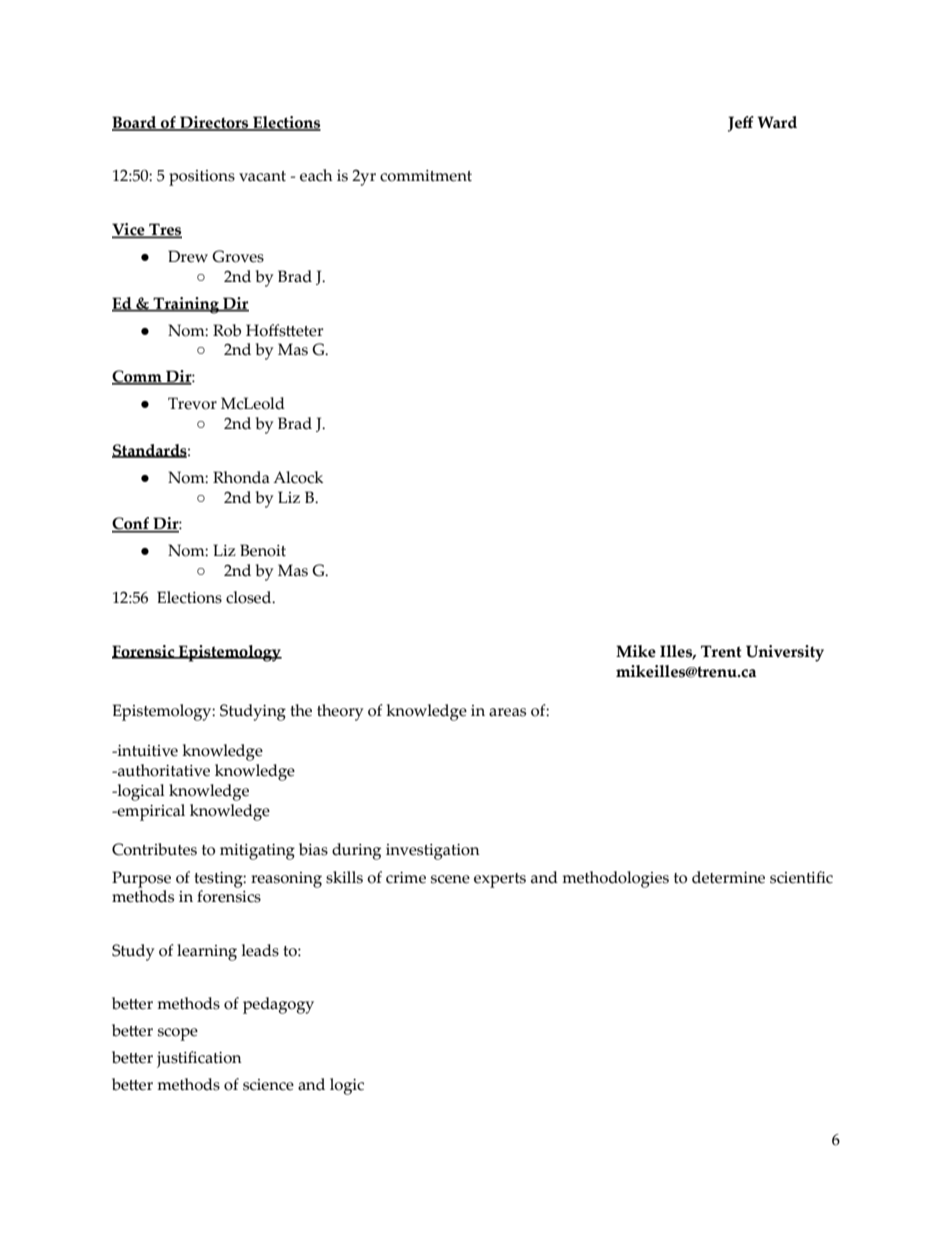 The height and width of the document is (1233, 952). I want to click on positions, so click(202, 178).
